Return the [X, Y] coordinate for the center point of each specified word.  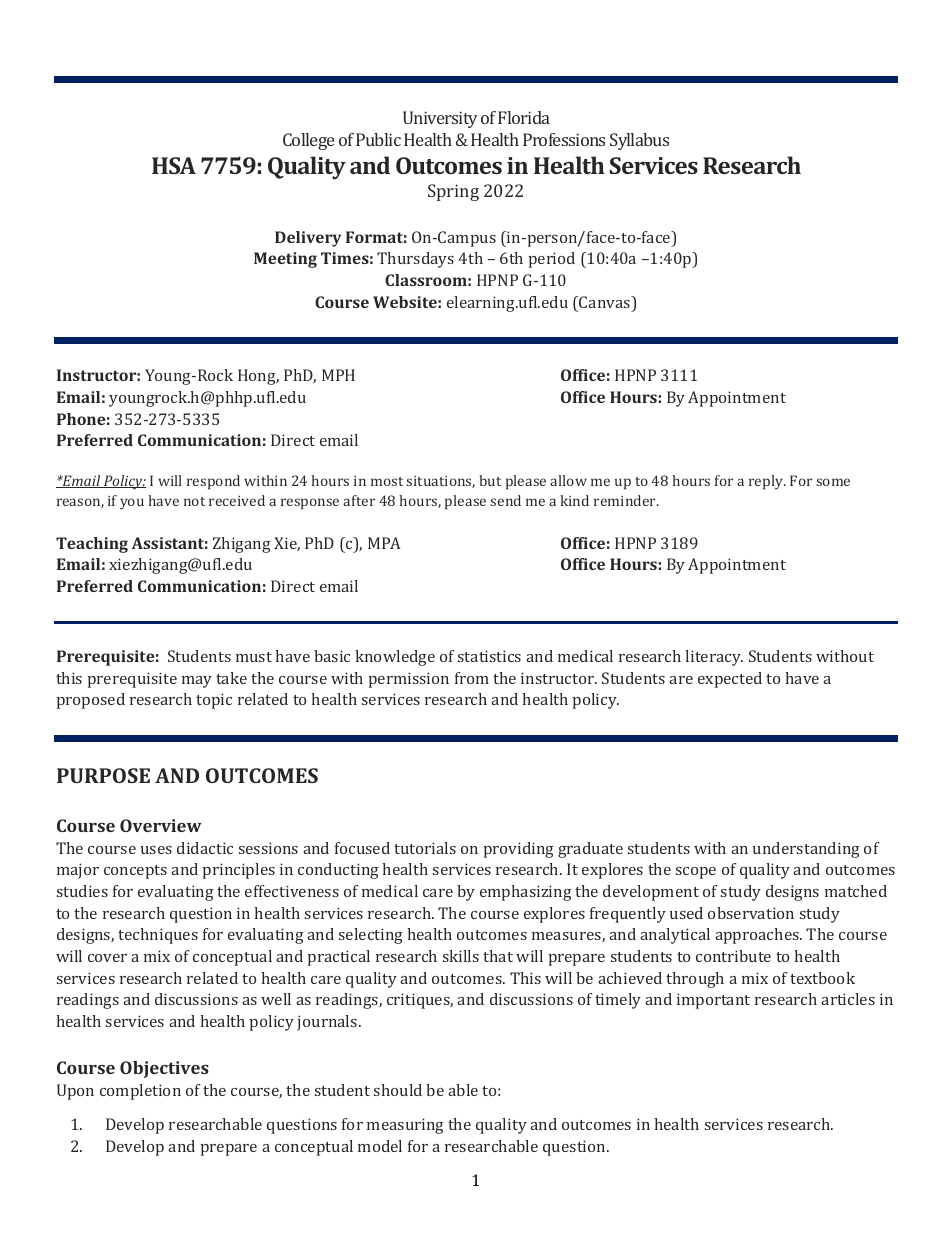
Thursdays [415, 260]
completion [140, 1092]
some [833, 482]
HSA [174, 165]
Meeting [285, 260]
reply [767, 482]
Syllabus [639, 141]
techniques [158, 936]
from [472, 678]
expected [730, 680]
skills [461, 956]
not [194, 501]
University [440, 119]
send [505, 500]
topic [214, 701]
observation [751, 913]
